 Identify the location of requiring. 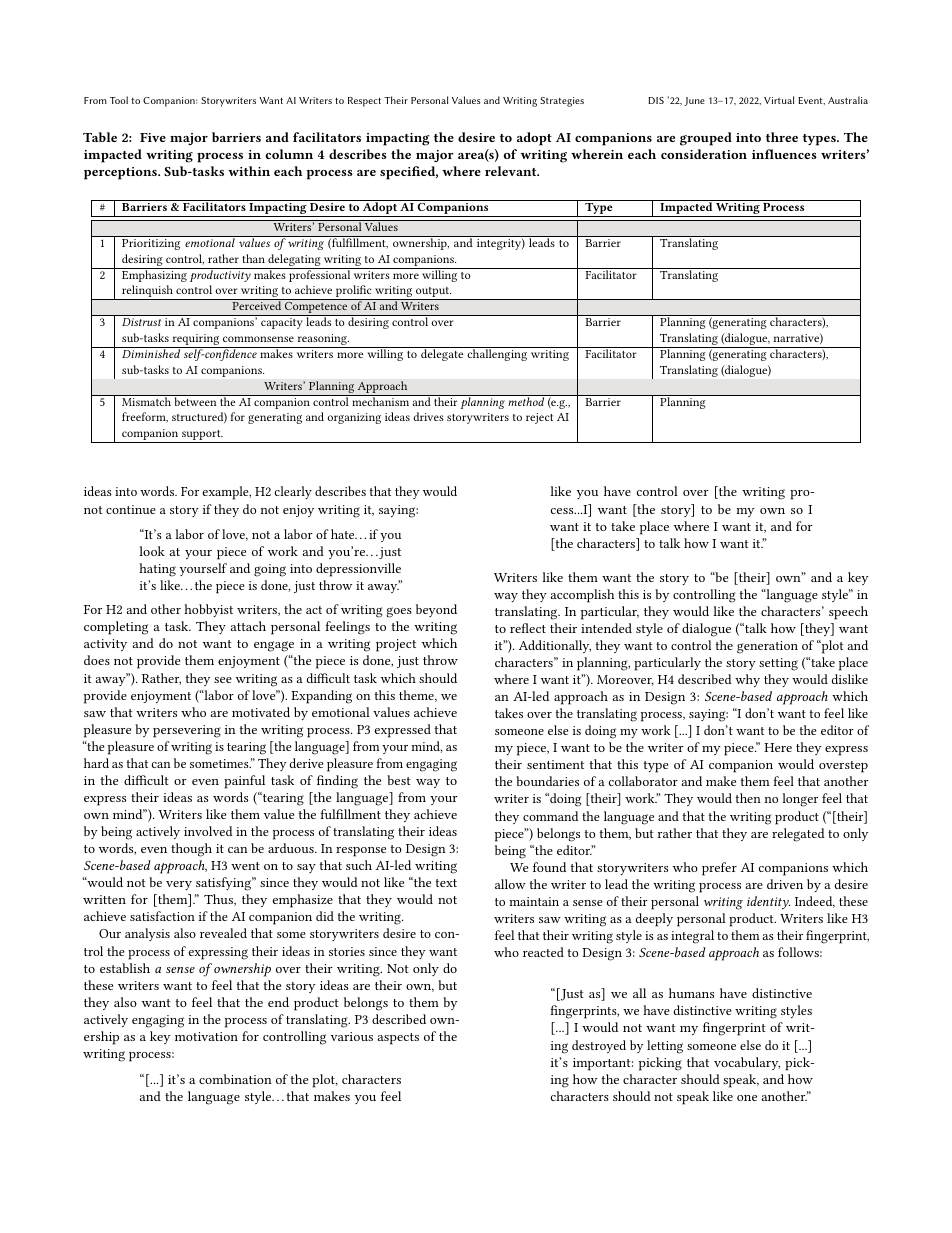
(196, 341).
